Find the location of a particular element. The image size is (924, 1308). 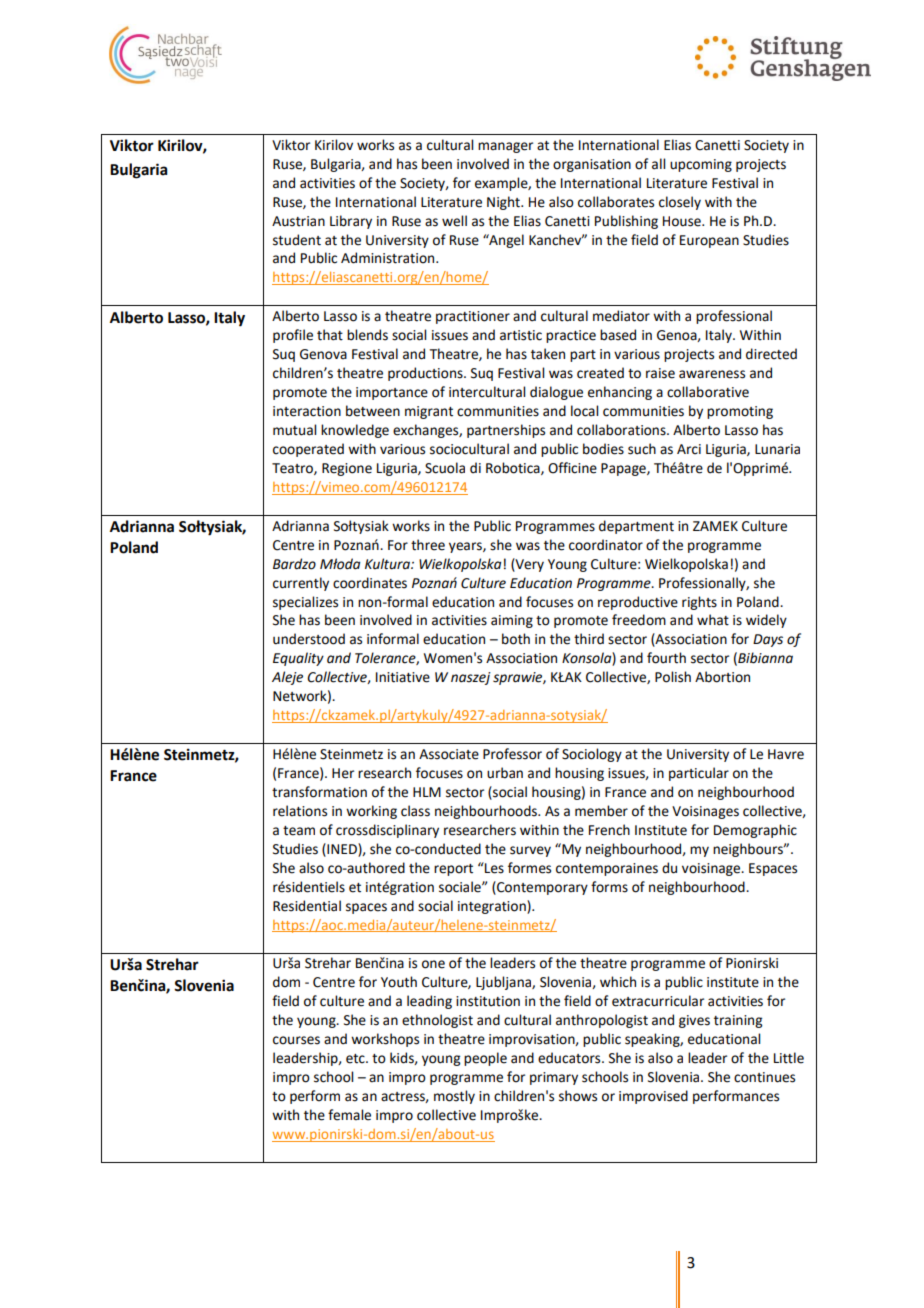

blends is located at coordinates (367, 335).
